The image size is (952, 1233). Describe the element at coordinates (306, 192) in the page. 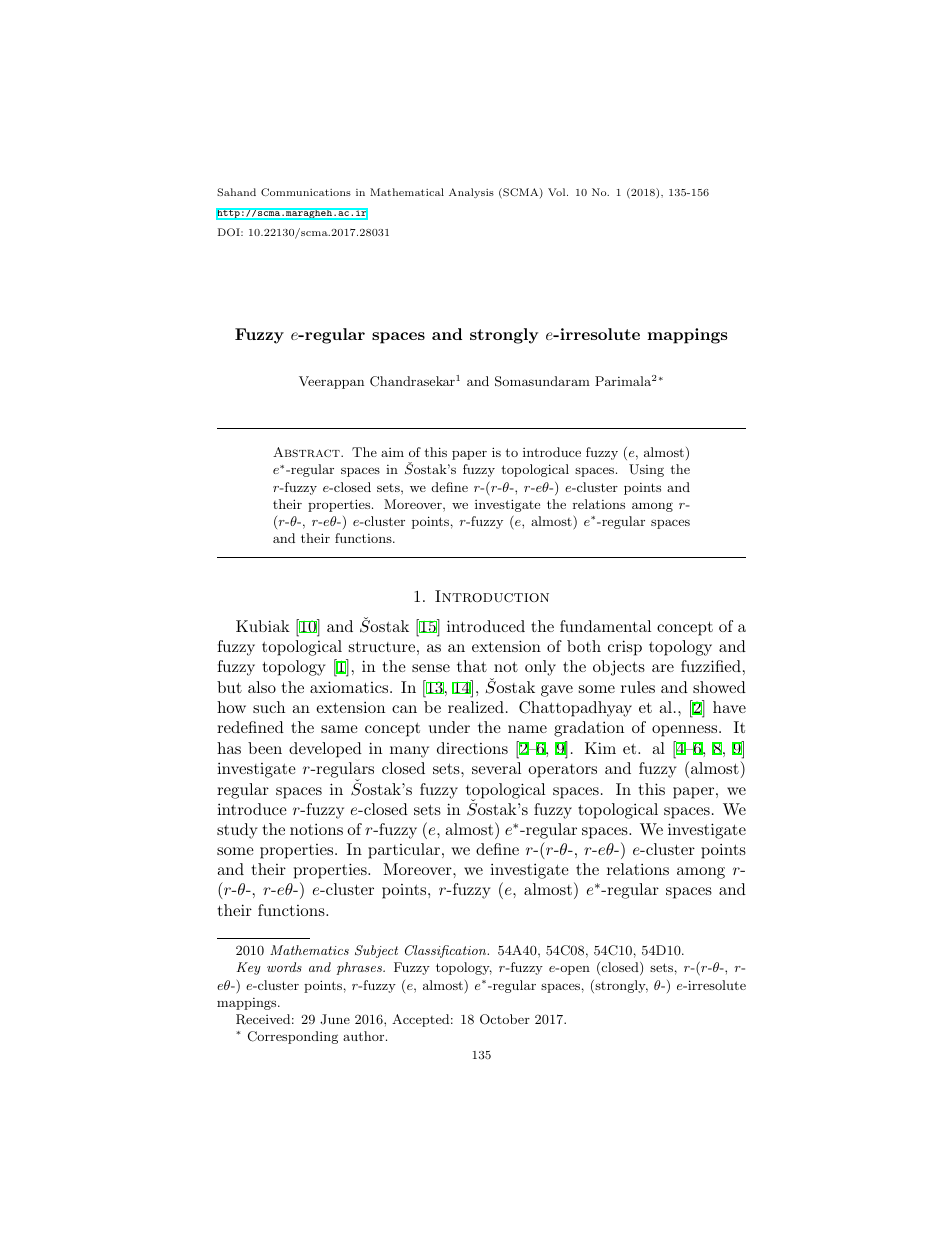

I see `Communications` at that location.
